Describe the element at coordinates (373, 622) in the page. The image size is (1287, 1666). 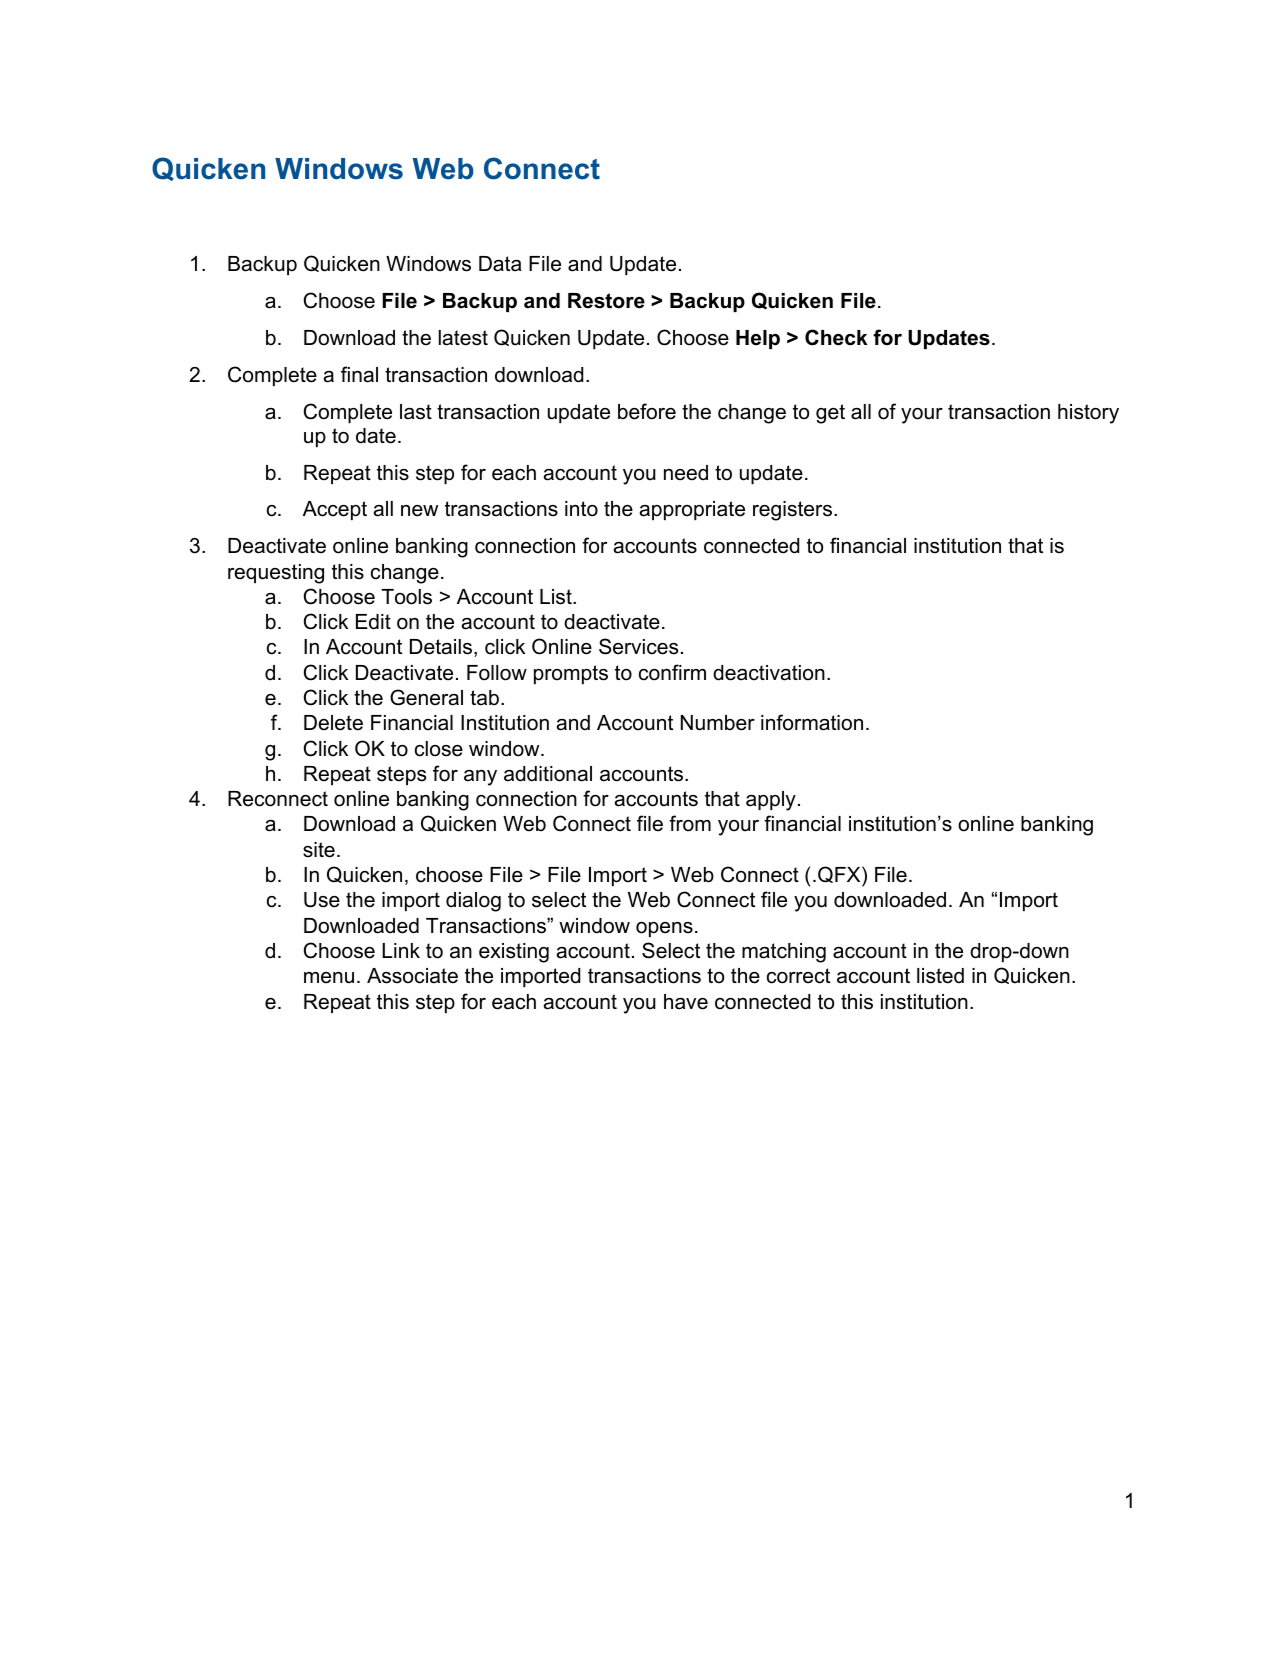
I see `Edit` at that location.
